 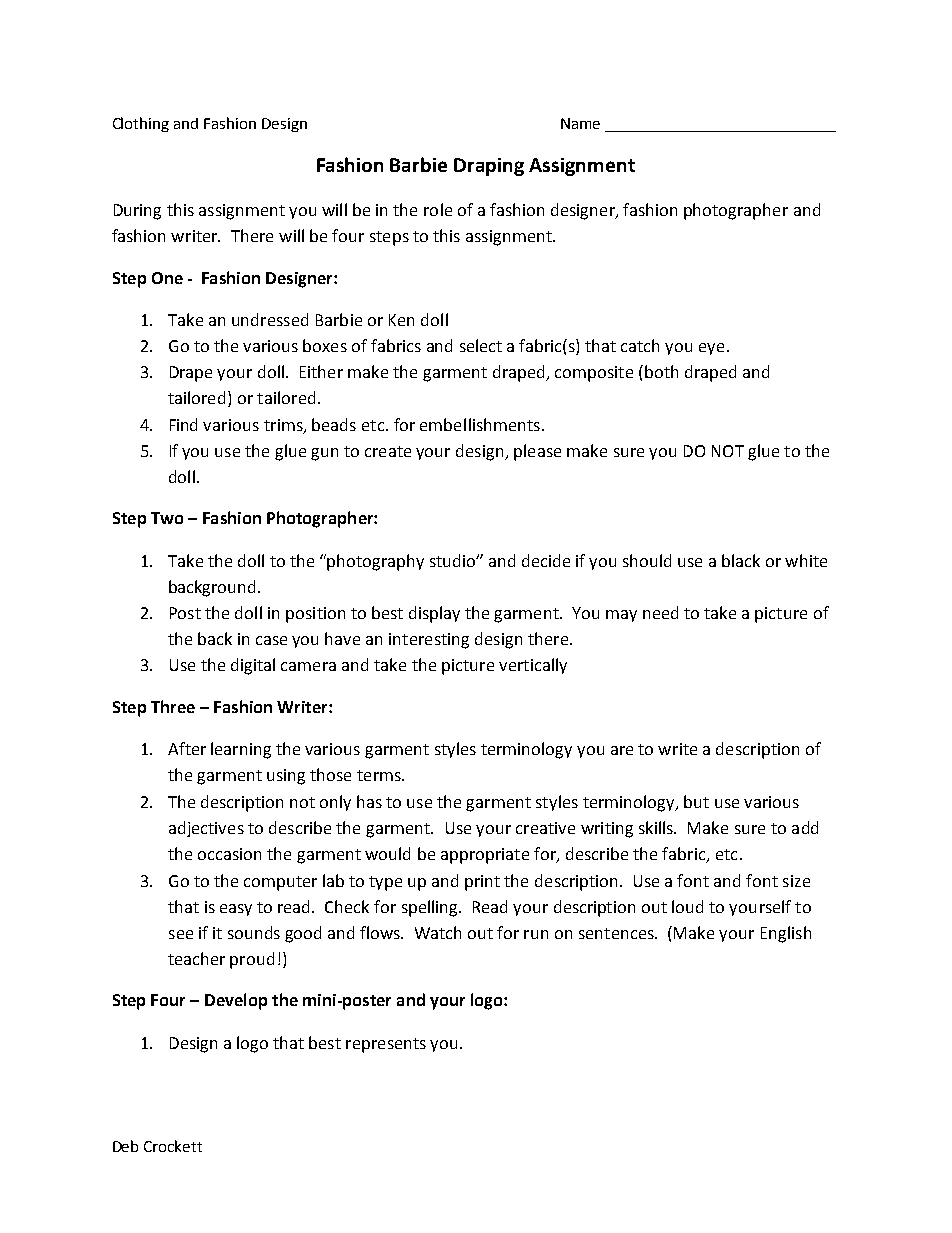 What do you see at coordinates (660, 612) in the image?
I see `need` at bounding box center [660, 612].
